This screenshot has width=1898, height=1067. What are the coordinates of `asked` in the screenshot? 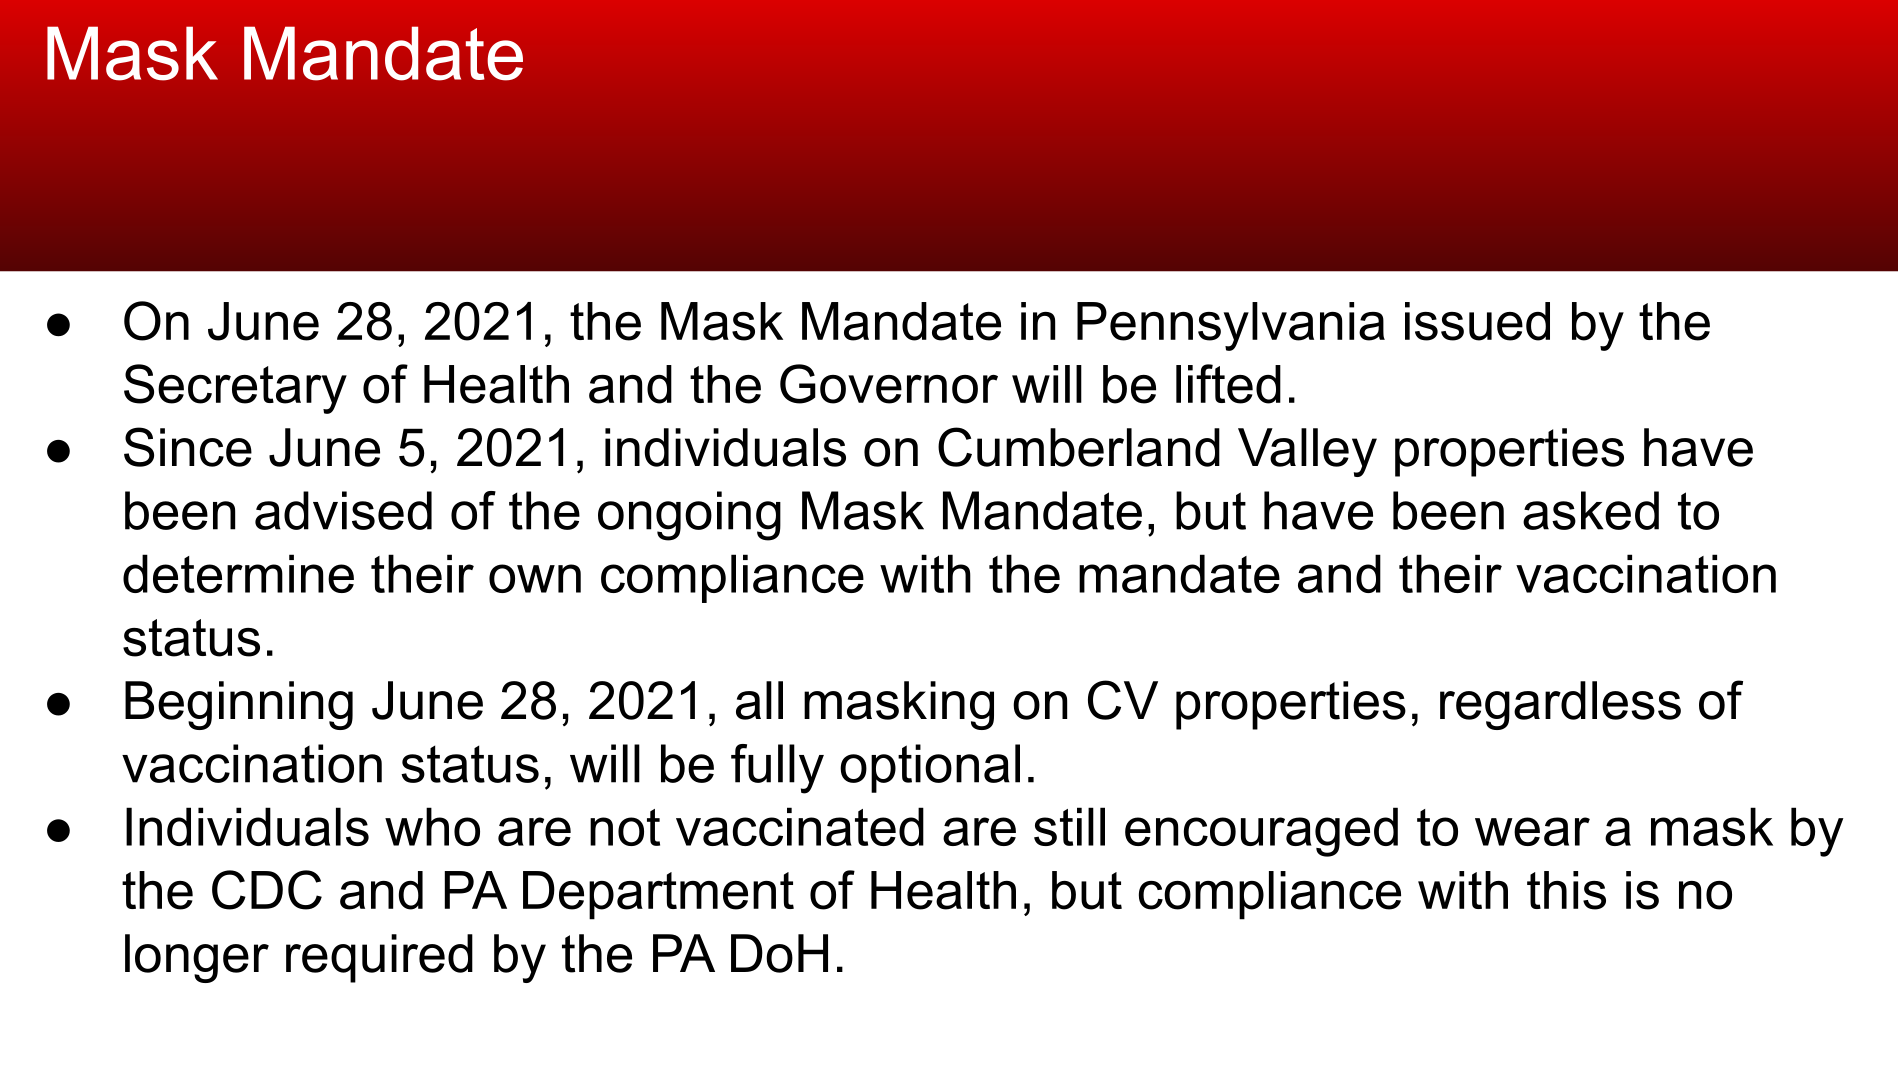 It's located at (1591, 510).
